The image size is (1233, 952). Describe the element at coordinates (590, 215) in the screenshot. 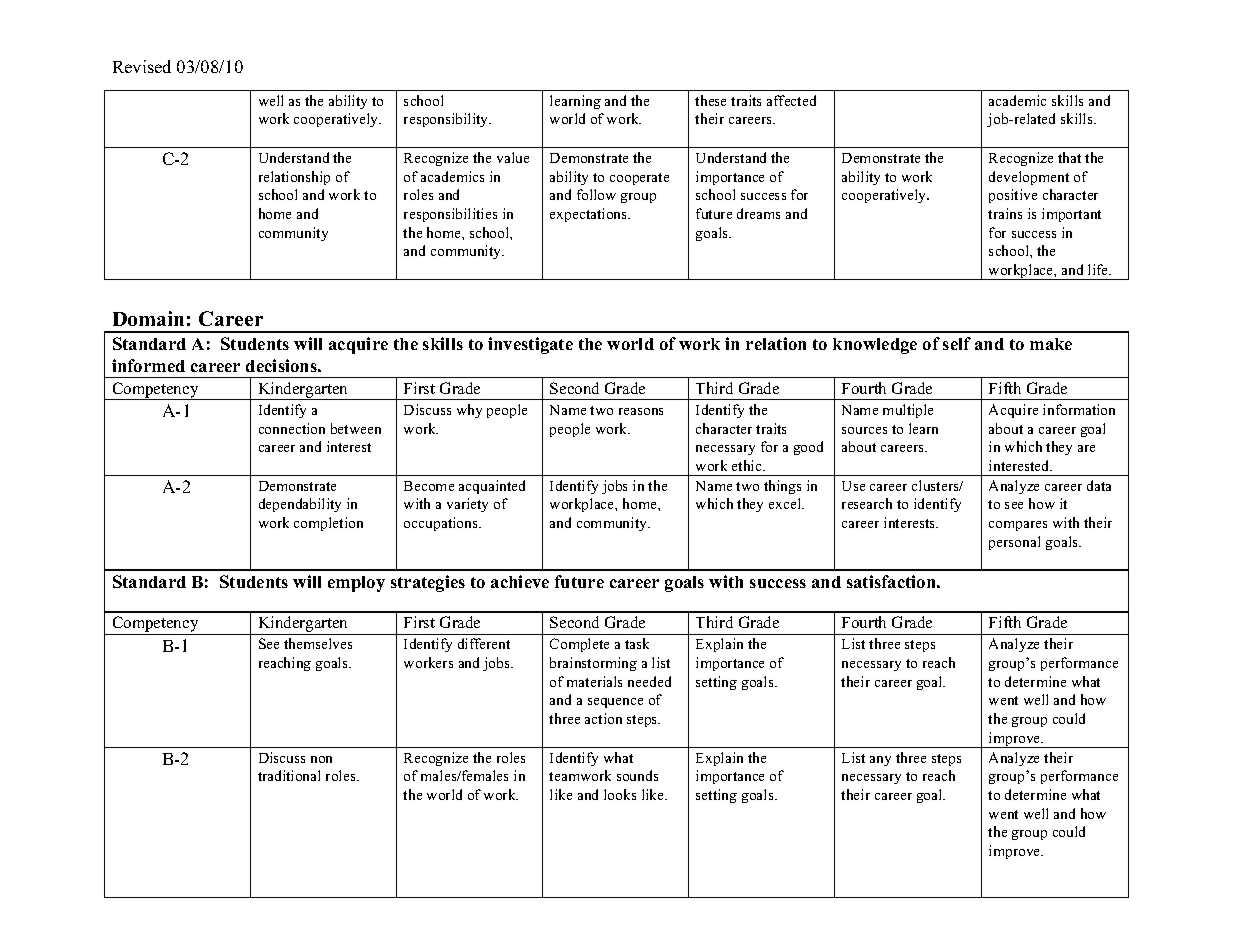

I see `expectations` at that location.
